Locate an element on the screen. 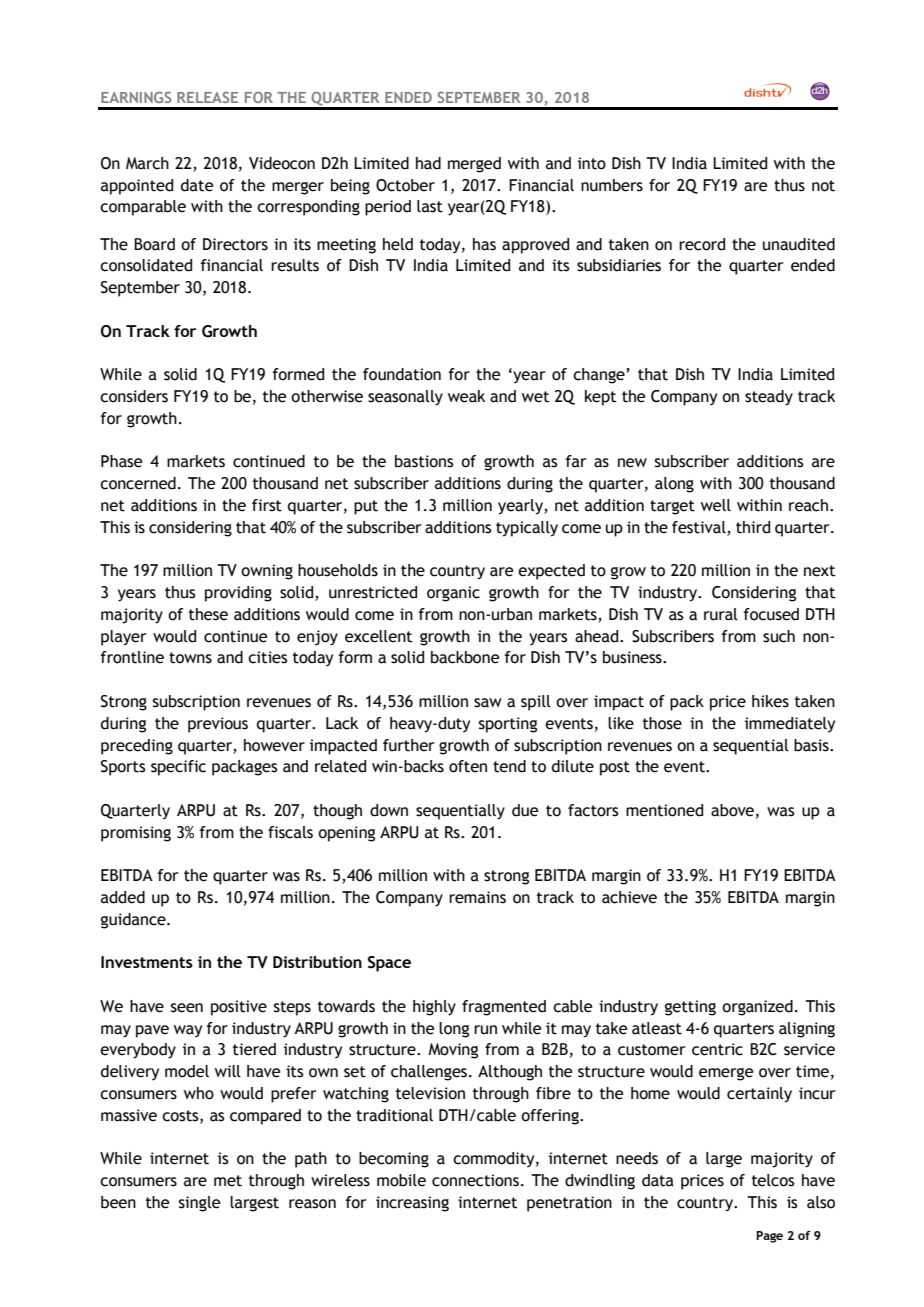  merged is located at coordinates (474, 165).
